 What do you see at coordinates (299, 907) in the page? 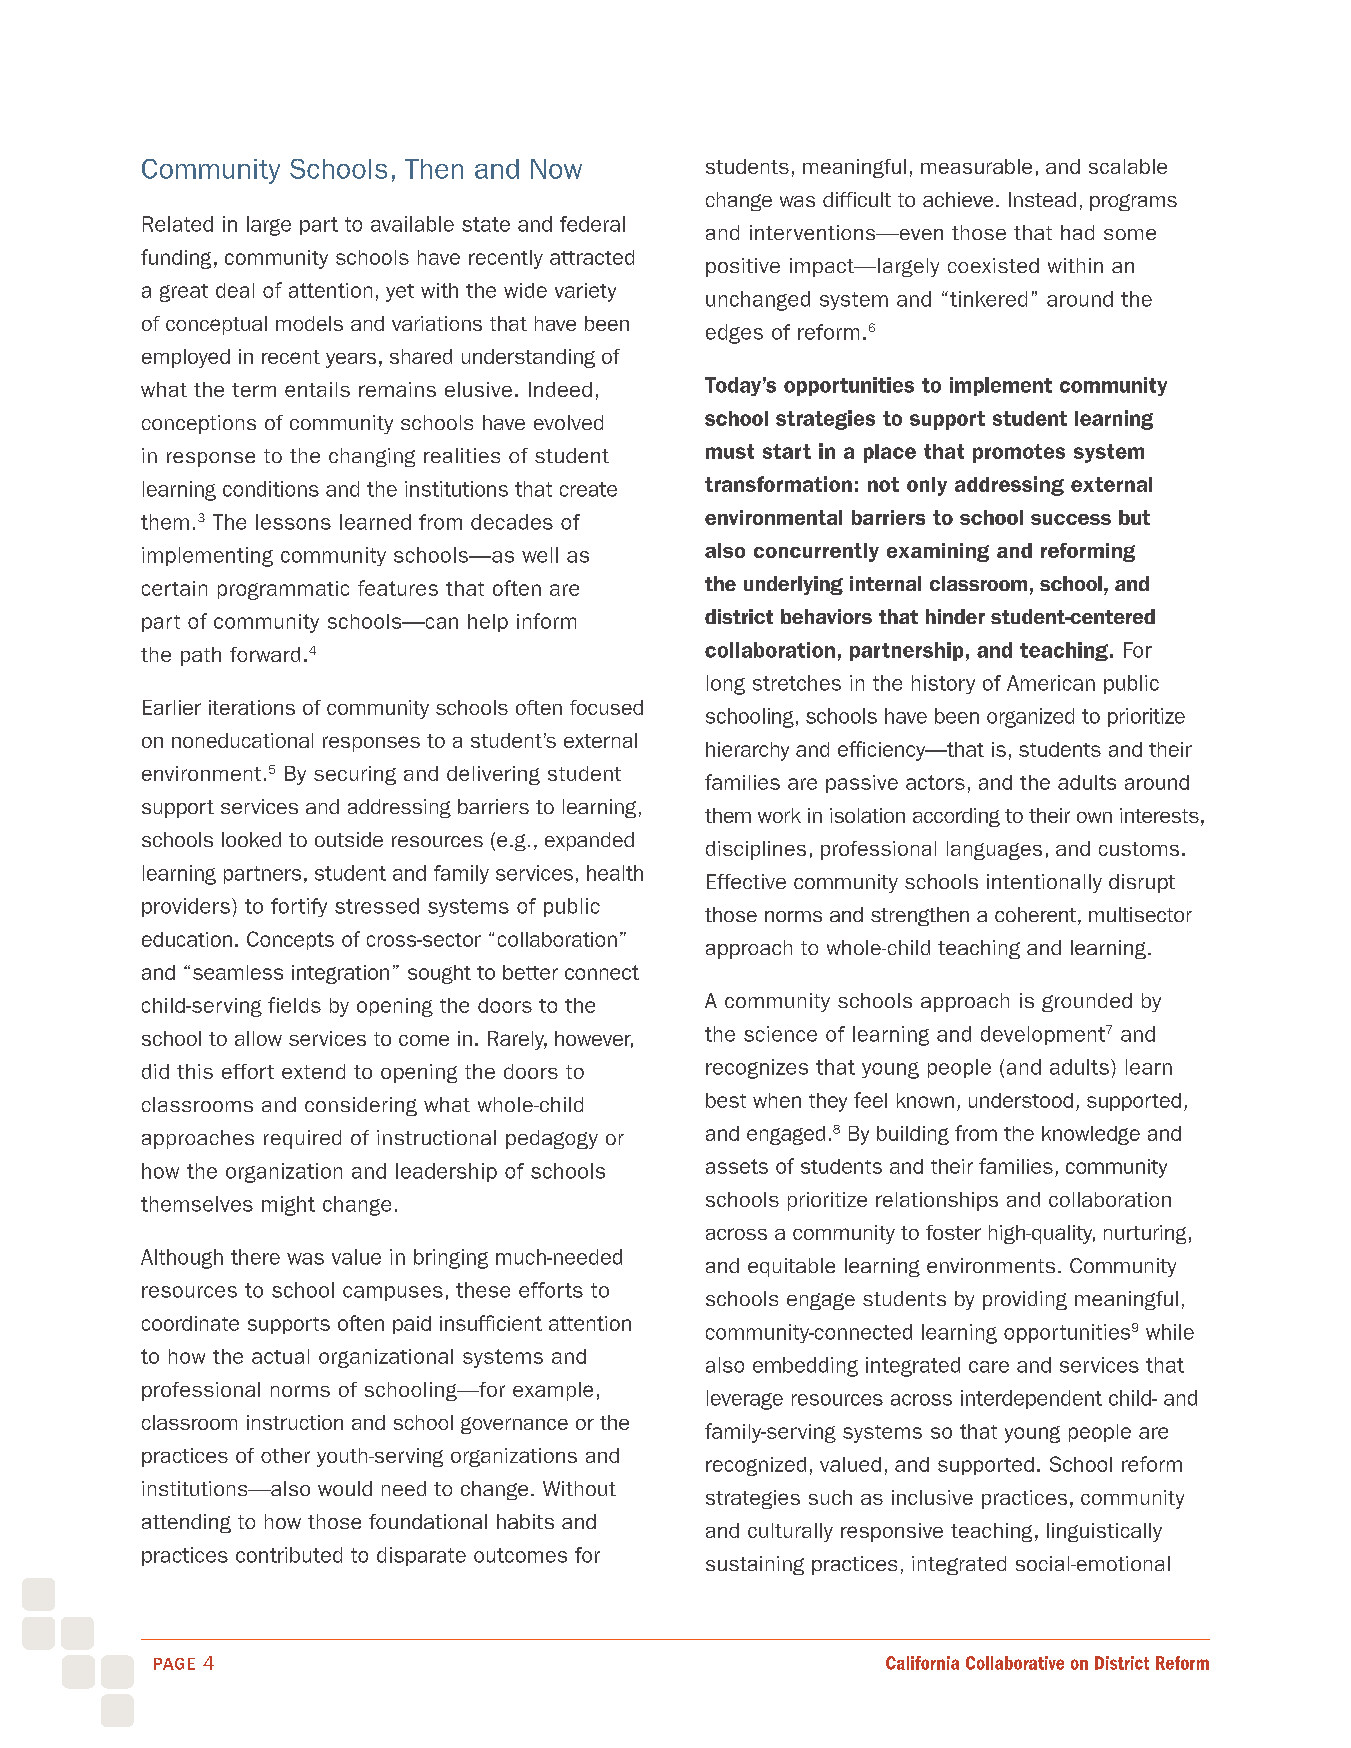
I see `fortify` at bounding box center [299, 907].
